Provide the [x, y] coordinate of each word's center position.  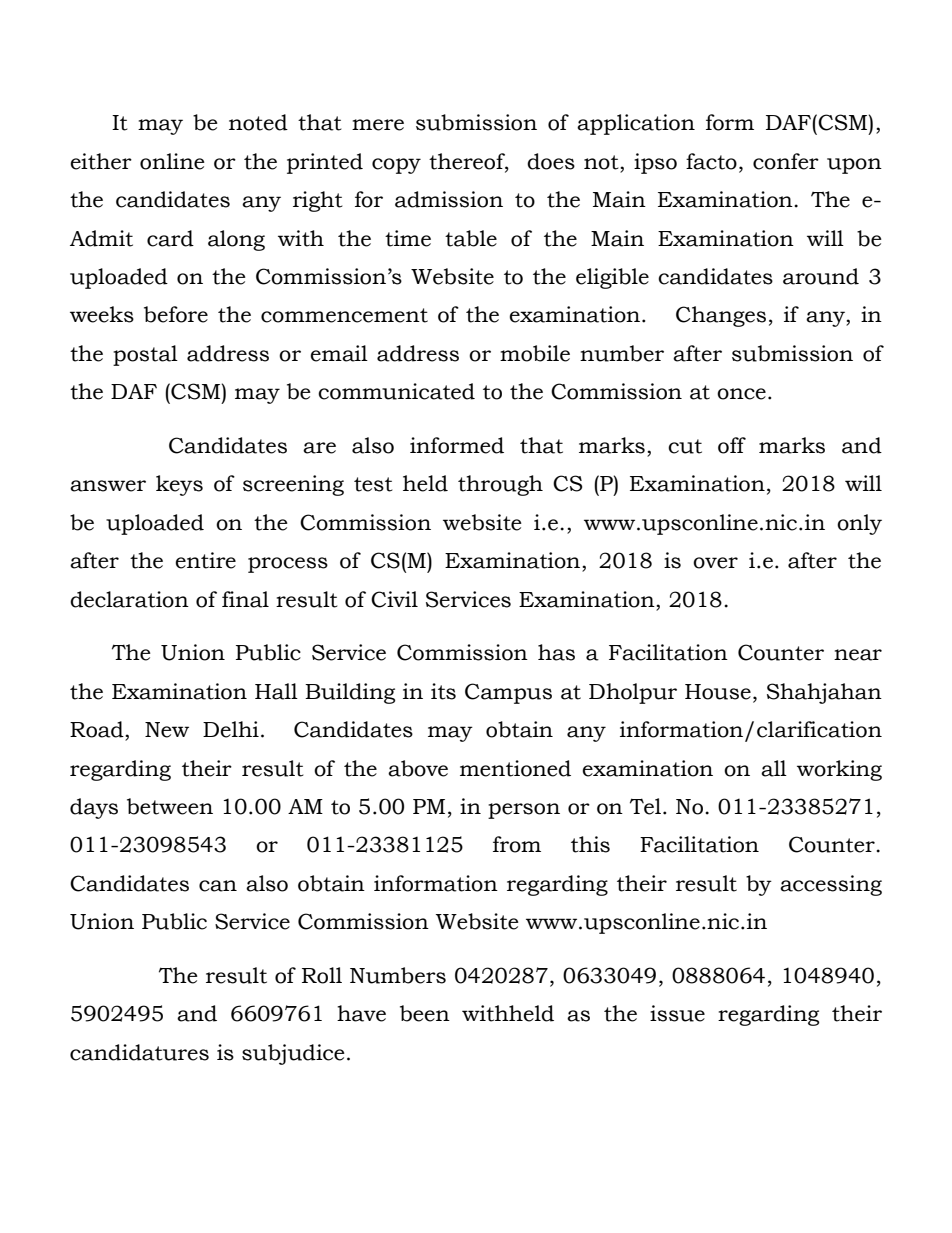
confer [786, 161]
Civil [394, 599]
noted [258, 122]
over [715, 563]
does [551, 161]
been [425, 1013]
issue [677, 1013]
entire [205, 560]
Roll [322, 975]
